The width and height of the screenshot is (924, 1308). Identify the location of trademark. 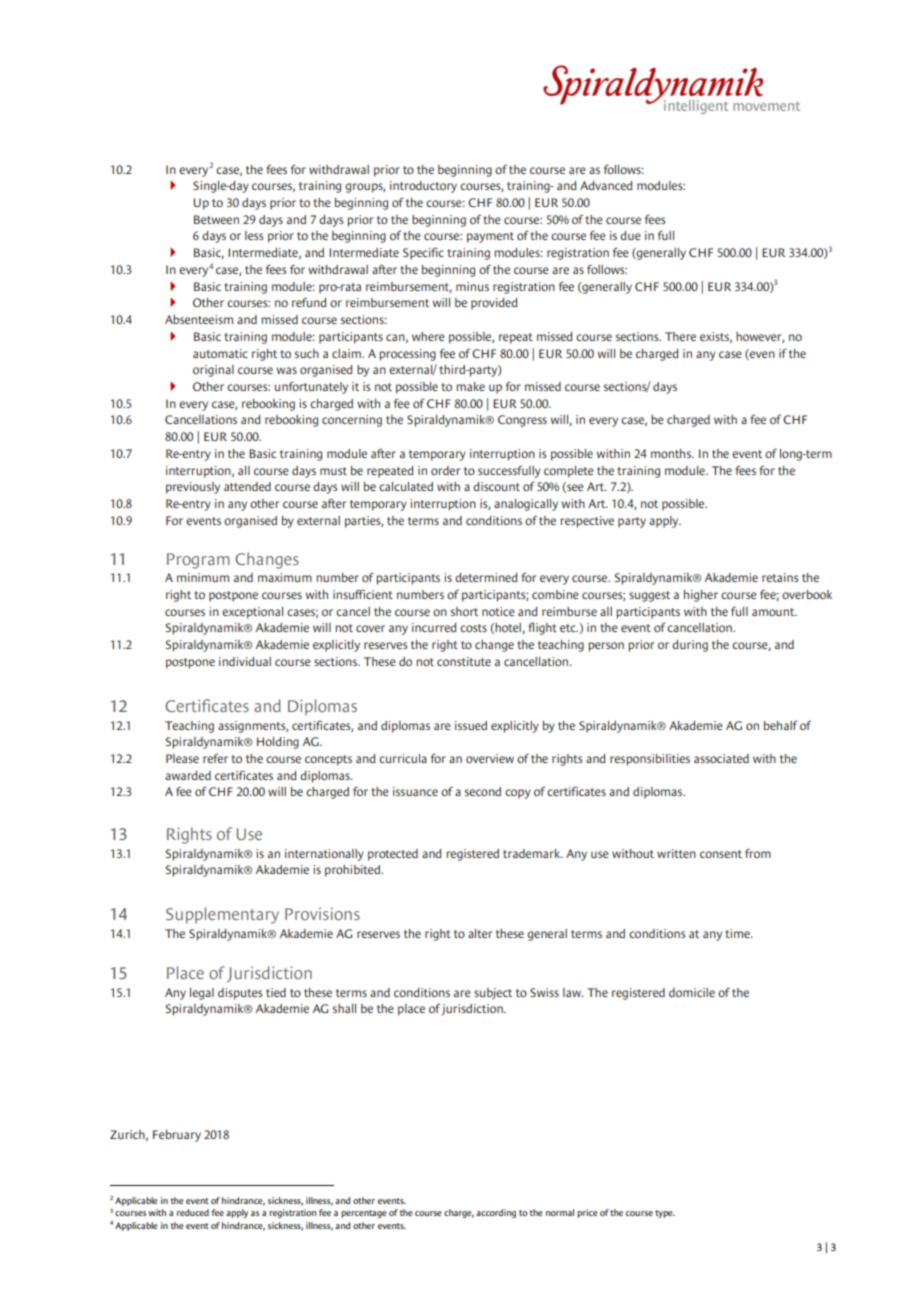
(532, 853).
